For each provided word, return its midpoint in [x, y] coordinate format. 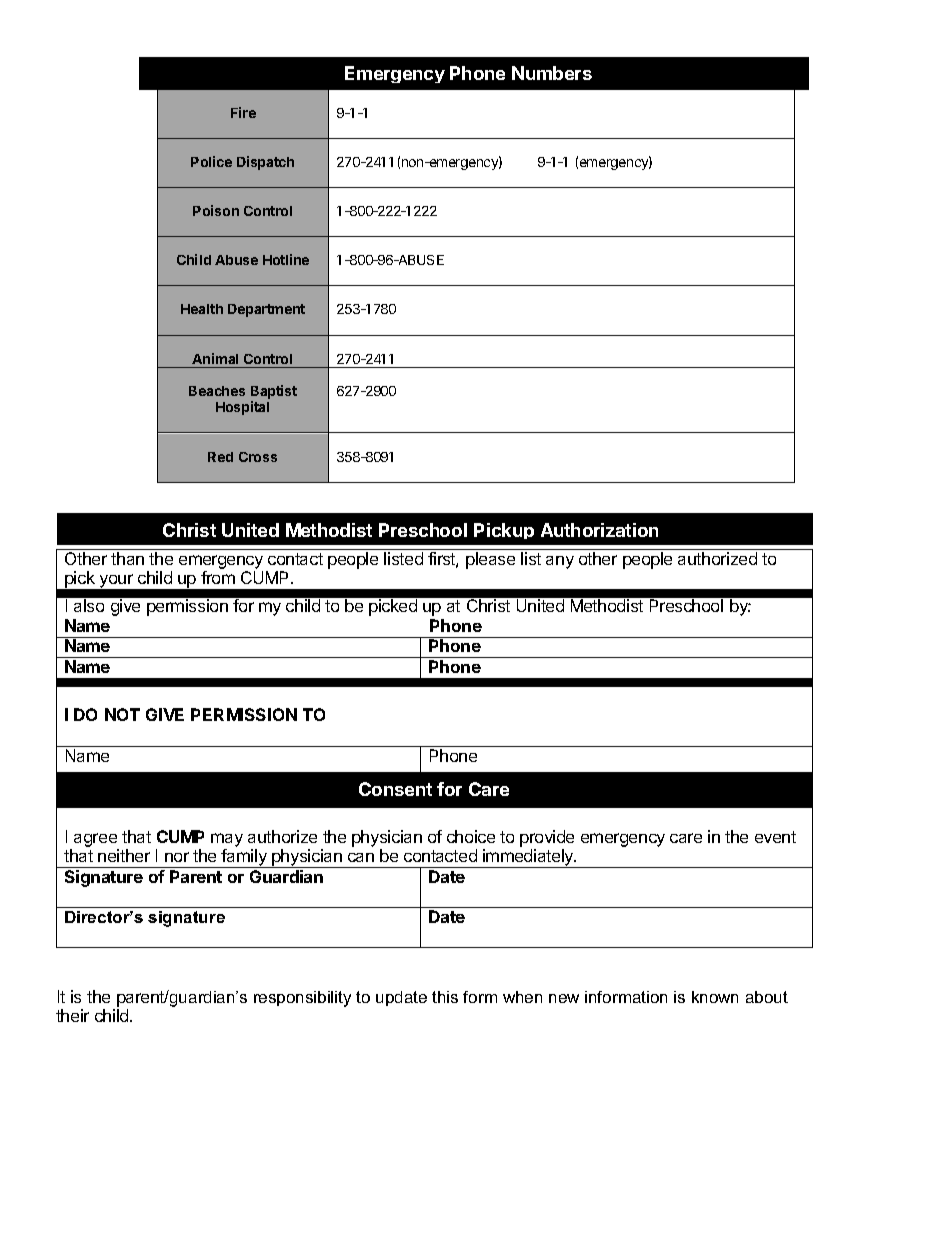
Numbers [552, 73]
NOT [122, 714]
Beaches [217, 391]
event [775, 837]
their [72, 1015]
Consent [395, 789]
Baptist [274, 393]
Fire [243, 112]
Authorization [599, 530]
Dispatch [265, 163]
